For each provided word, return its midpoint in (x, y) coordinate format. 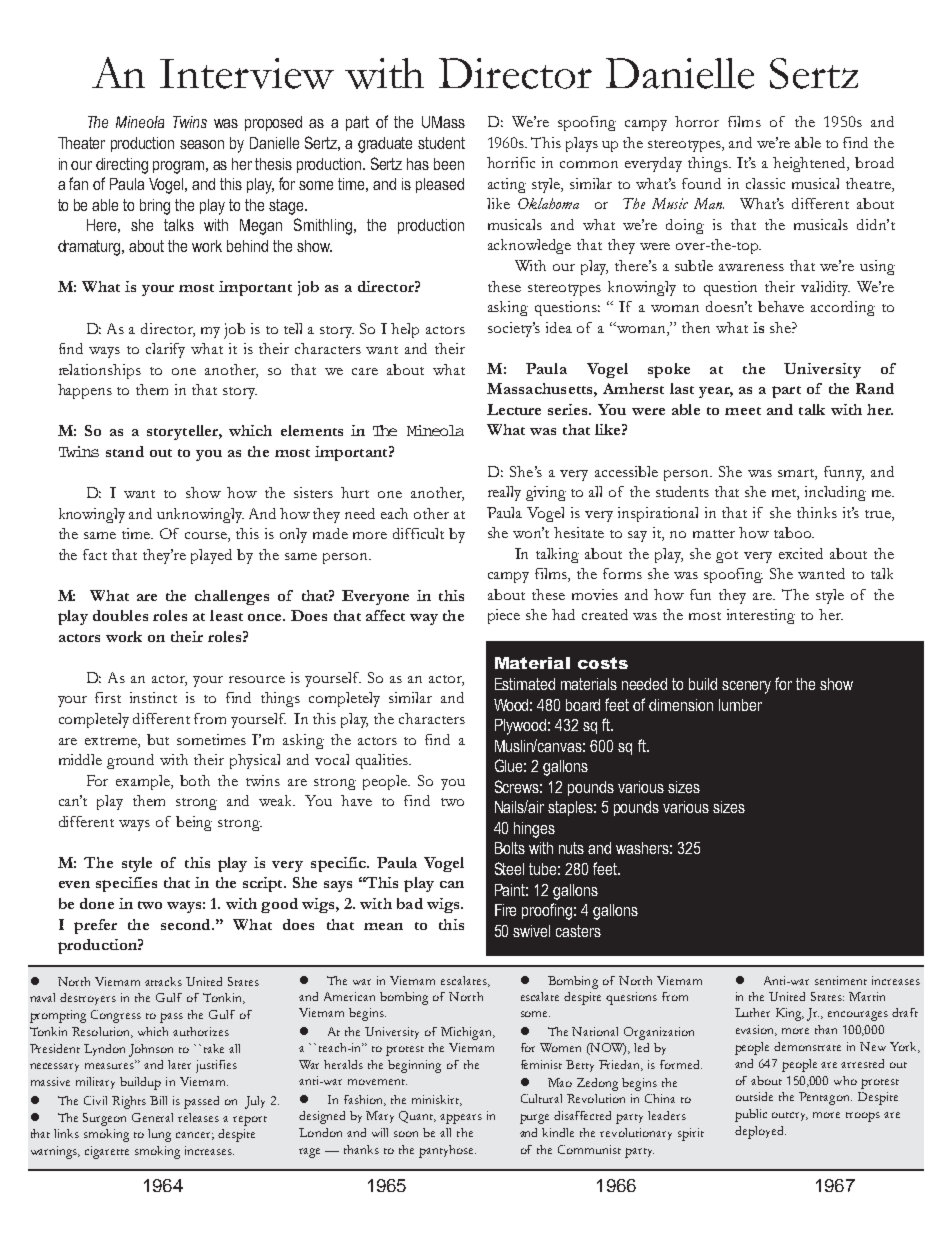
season (202, 144)
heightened (811, 164)
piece (504, 616)
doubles (120, 615)
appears (461, 1119)
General (152, 1117)
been (449, 164)
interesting (761, 616)
